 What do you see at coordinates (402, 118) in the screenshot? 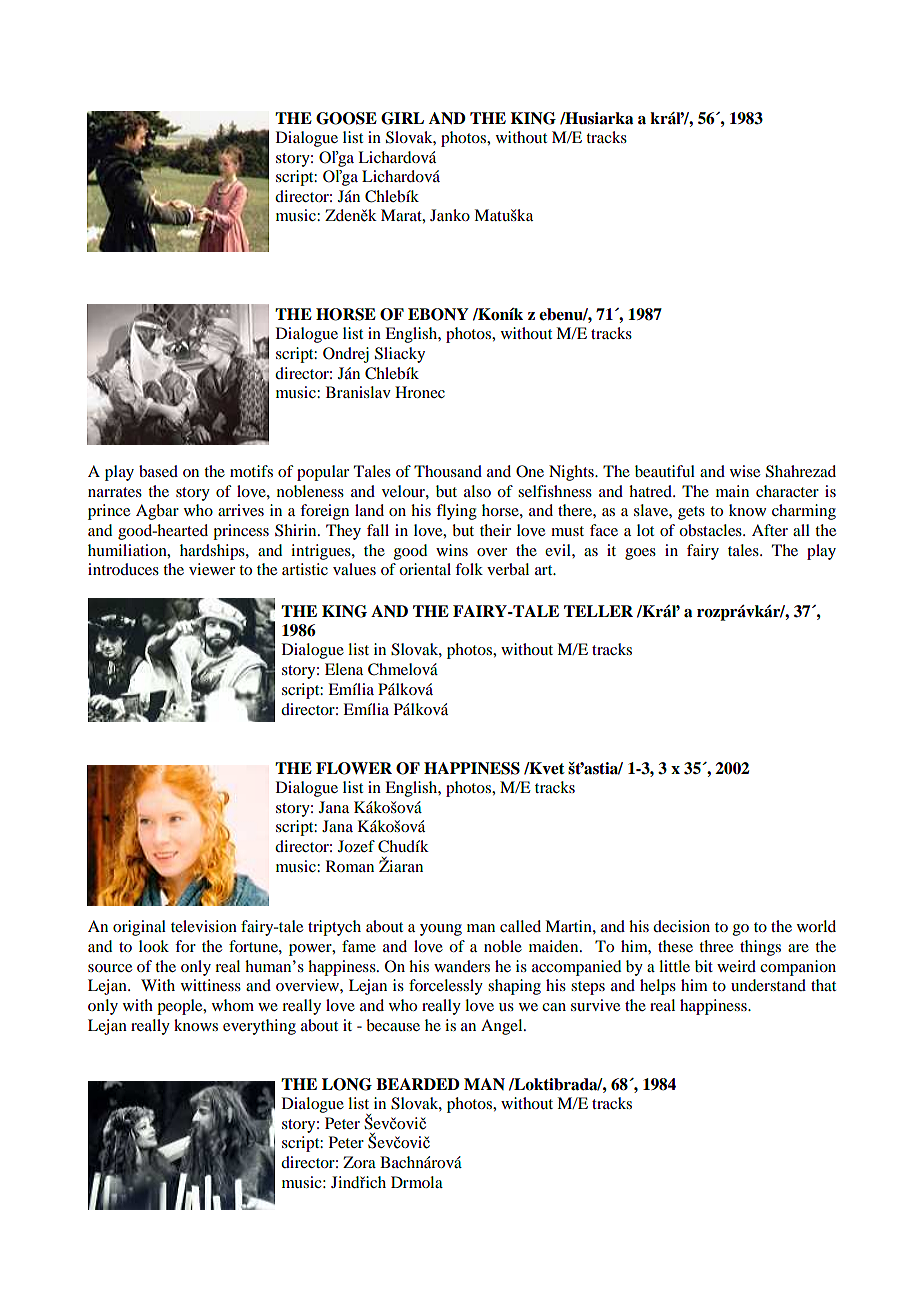
I see `GIRL` at bounding box center [402, 118].
